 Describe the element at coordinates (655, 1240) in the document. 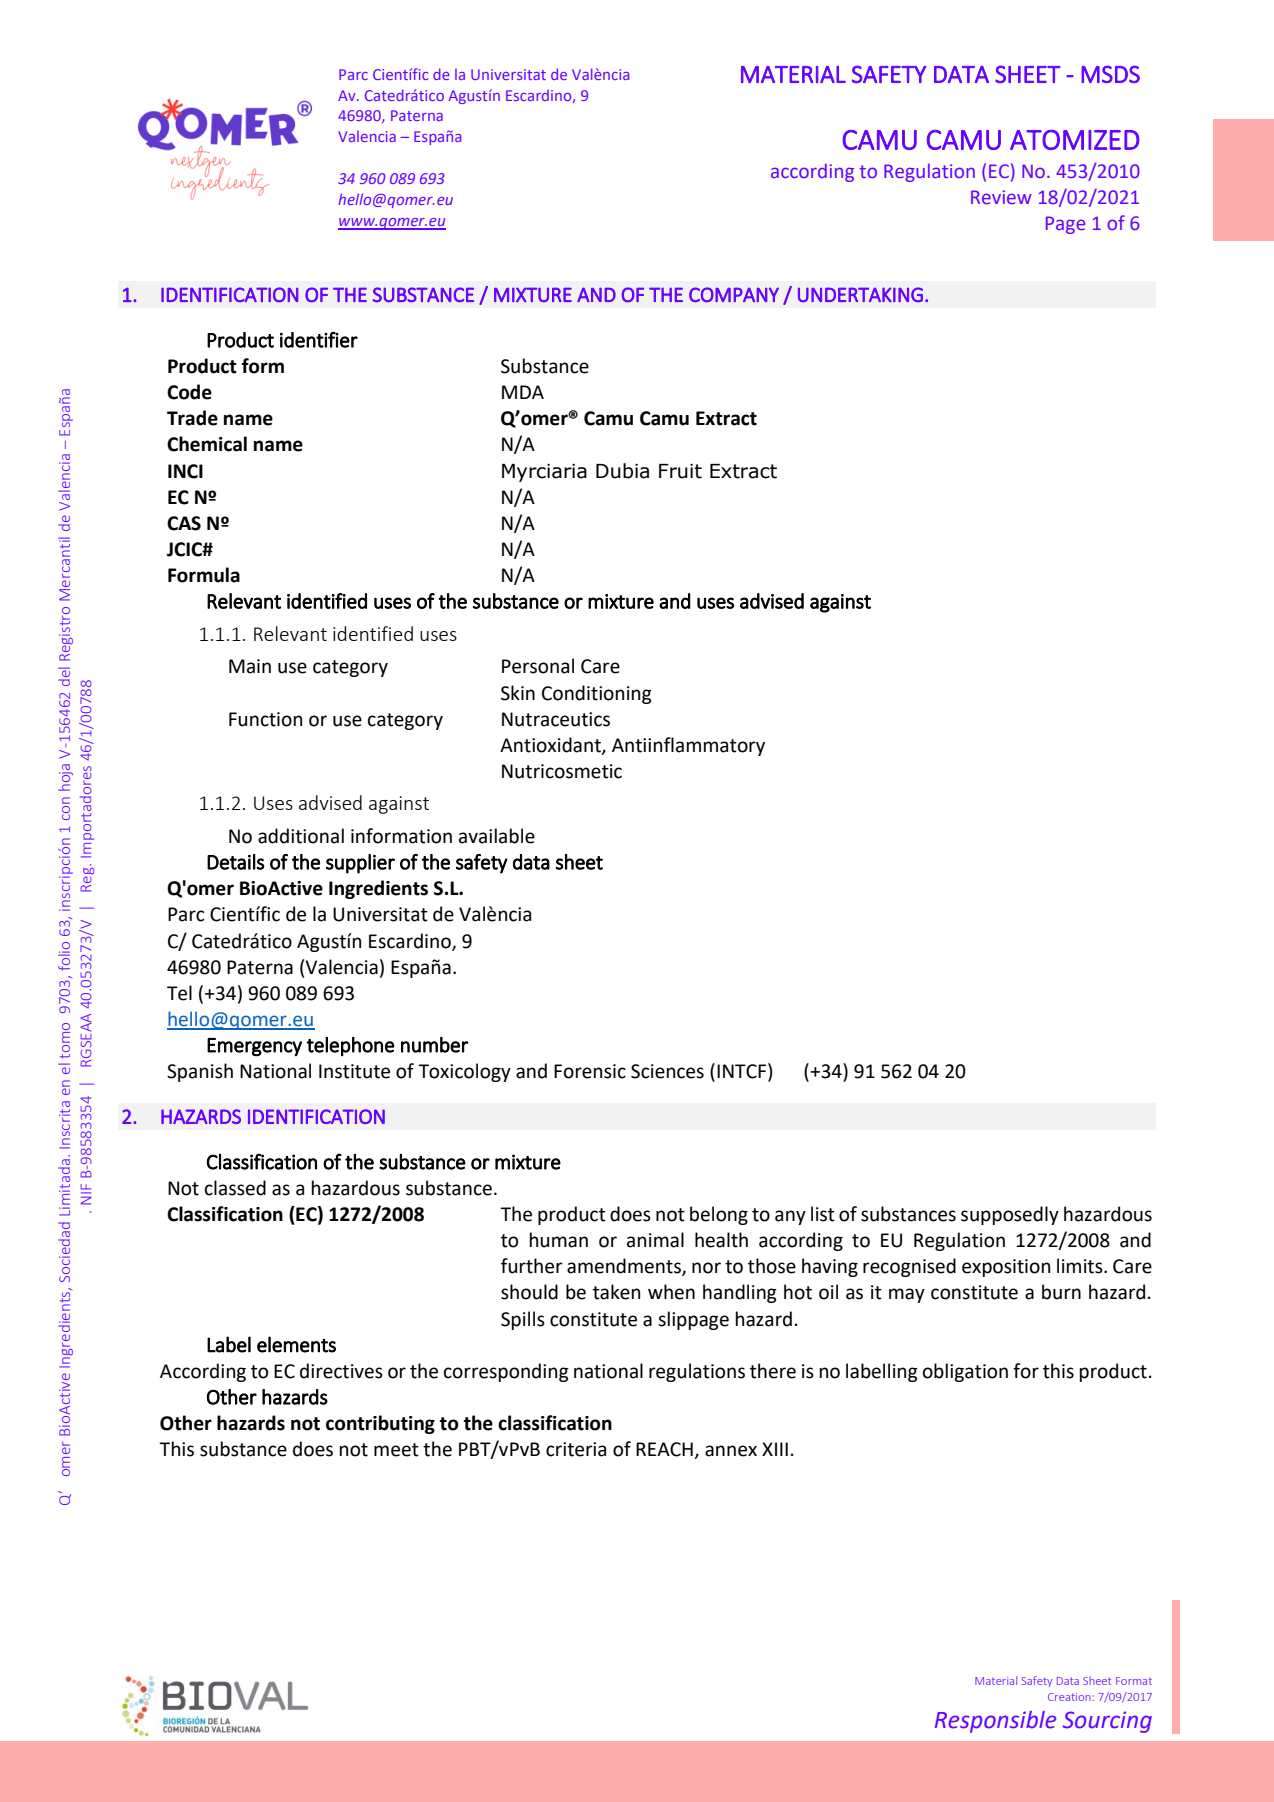

I see `animal` at that location.
